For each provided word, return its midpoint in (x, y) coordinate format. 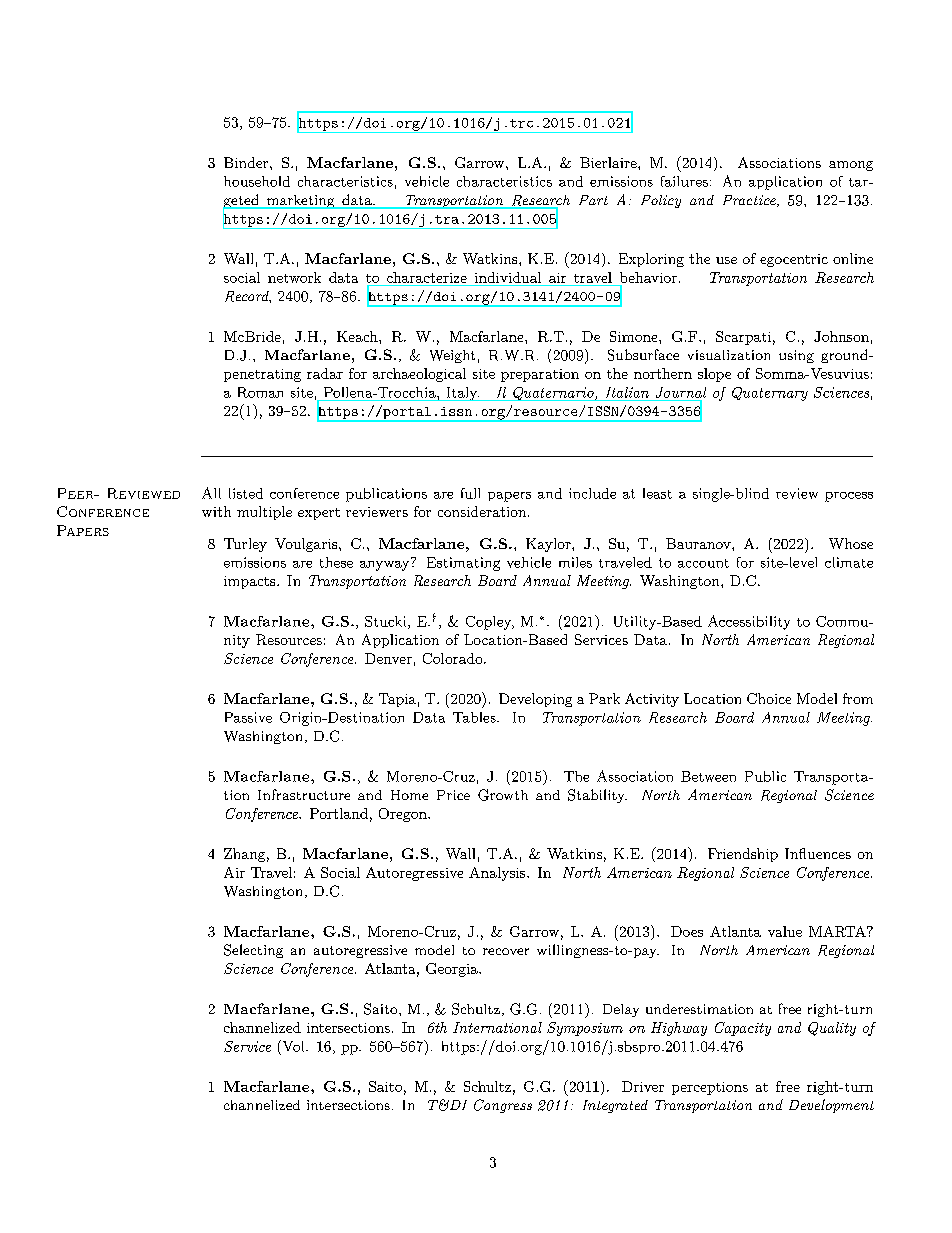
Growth (503, 795)
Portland (339, 813)
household (257, 181)
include (592, 493)
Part (593, 200)
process (849, 497)
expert (319, 514)
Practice (750, 201)
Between (708, 776)
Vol (293, 1046)
